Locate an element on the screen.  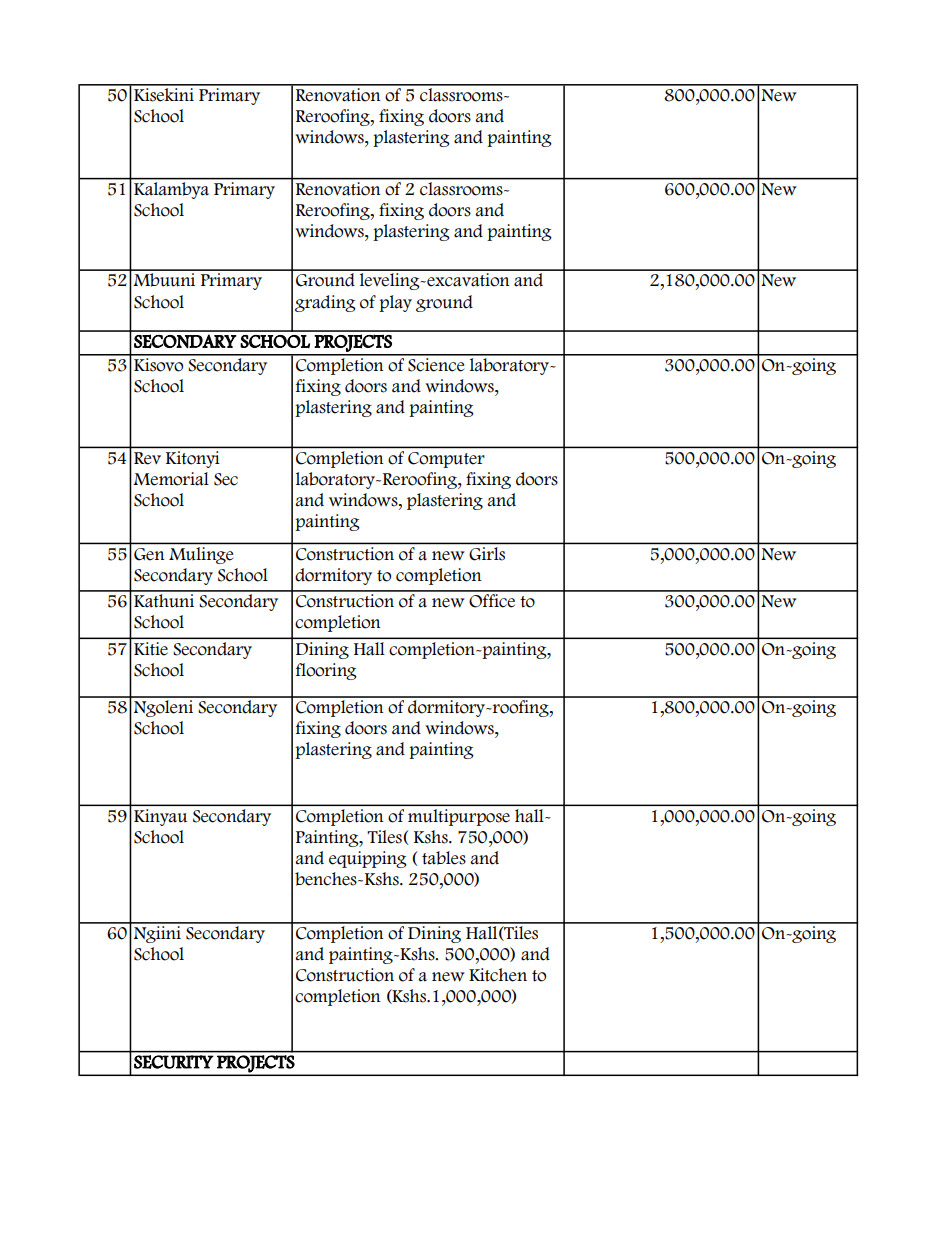
Computer is located at coordinates (446, 460).
